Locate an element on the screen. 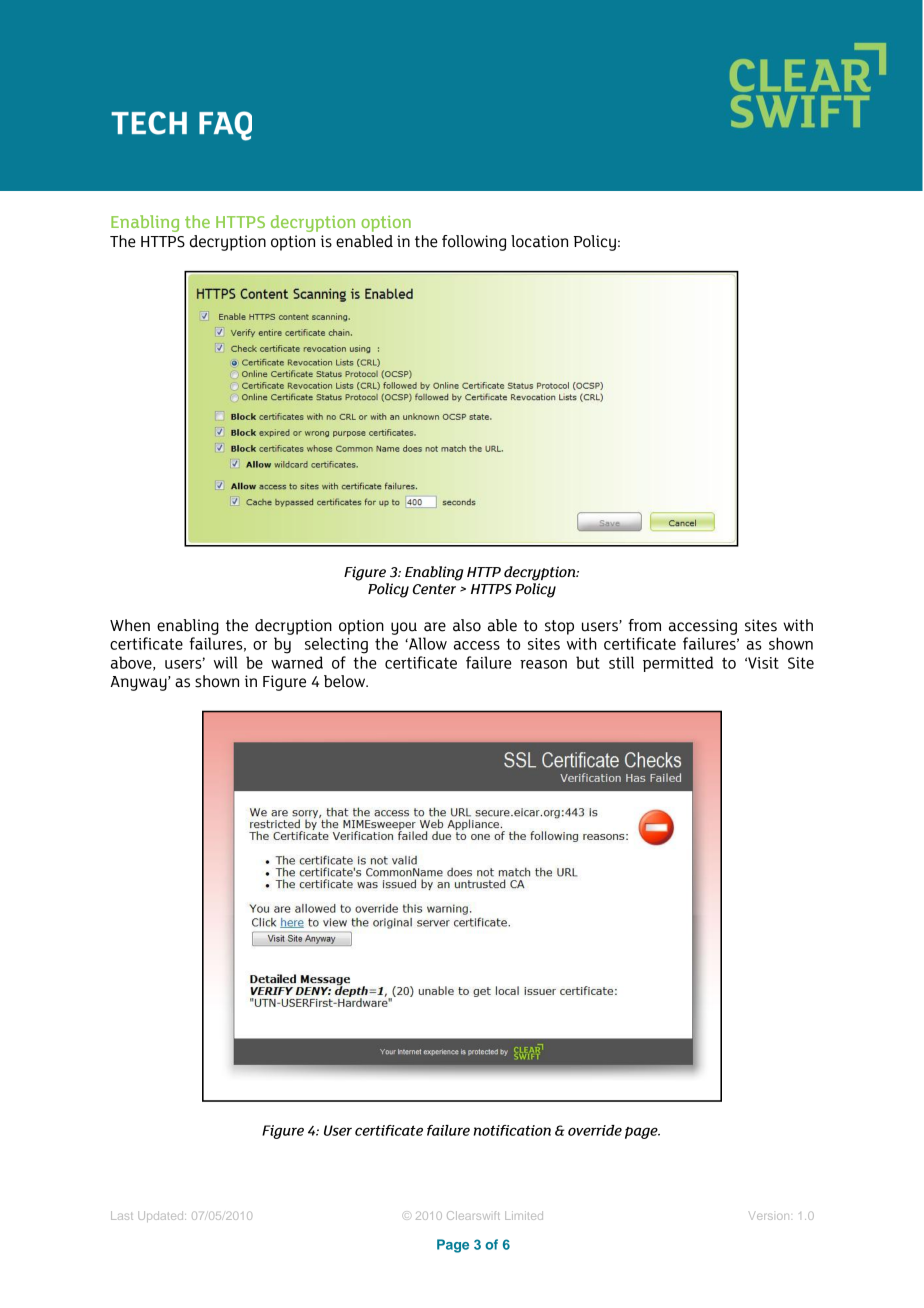  from is located at coordinates (644, 625).
